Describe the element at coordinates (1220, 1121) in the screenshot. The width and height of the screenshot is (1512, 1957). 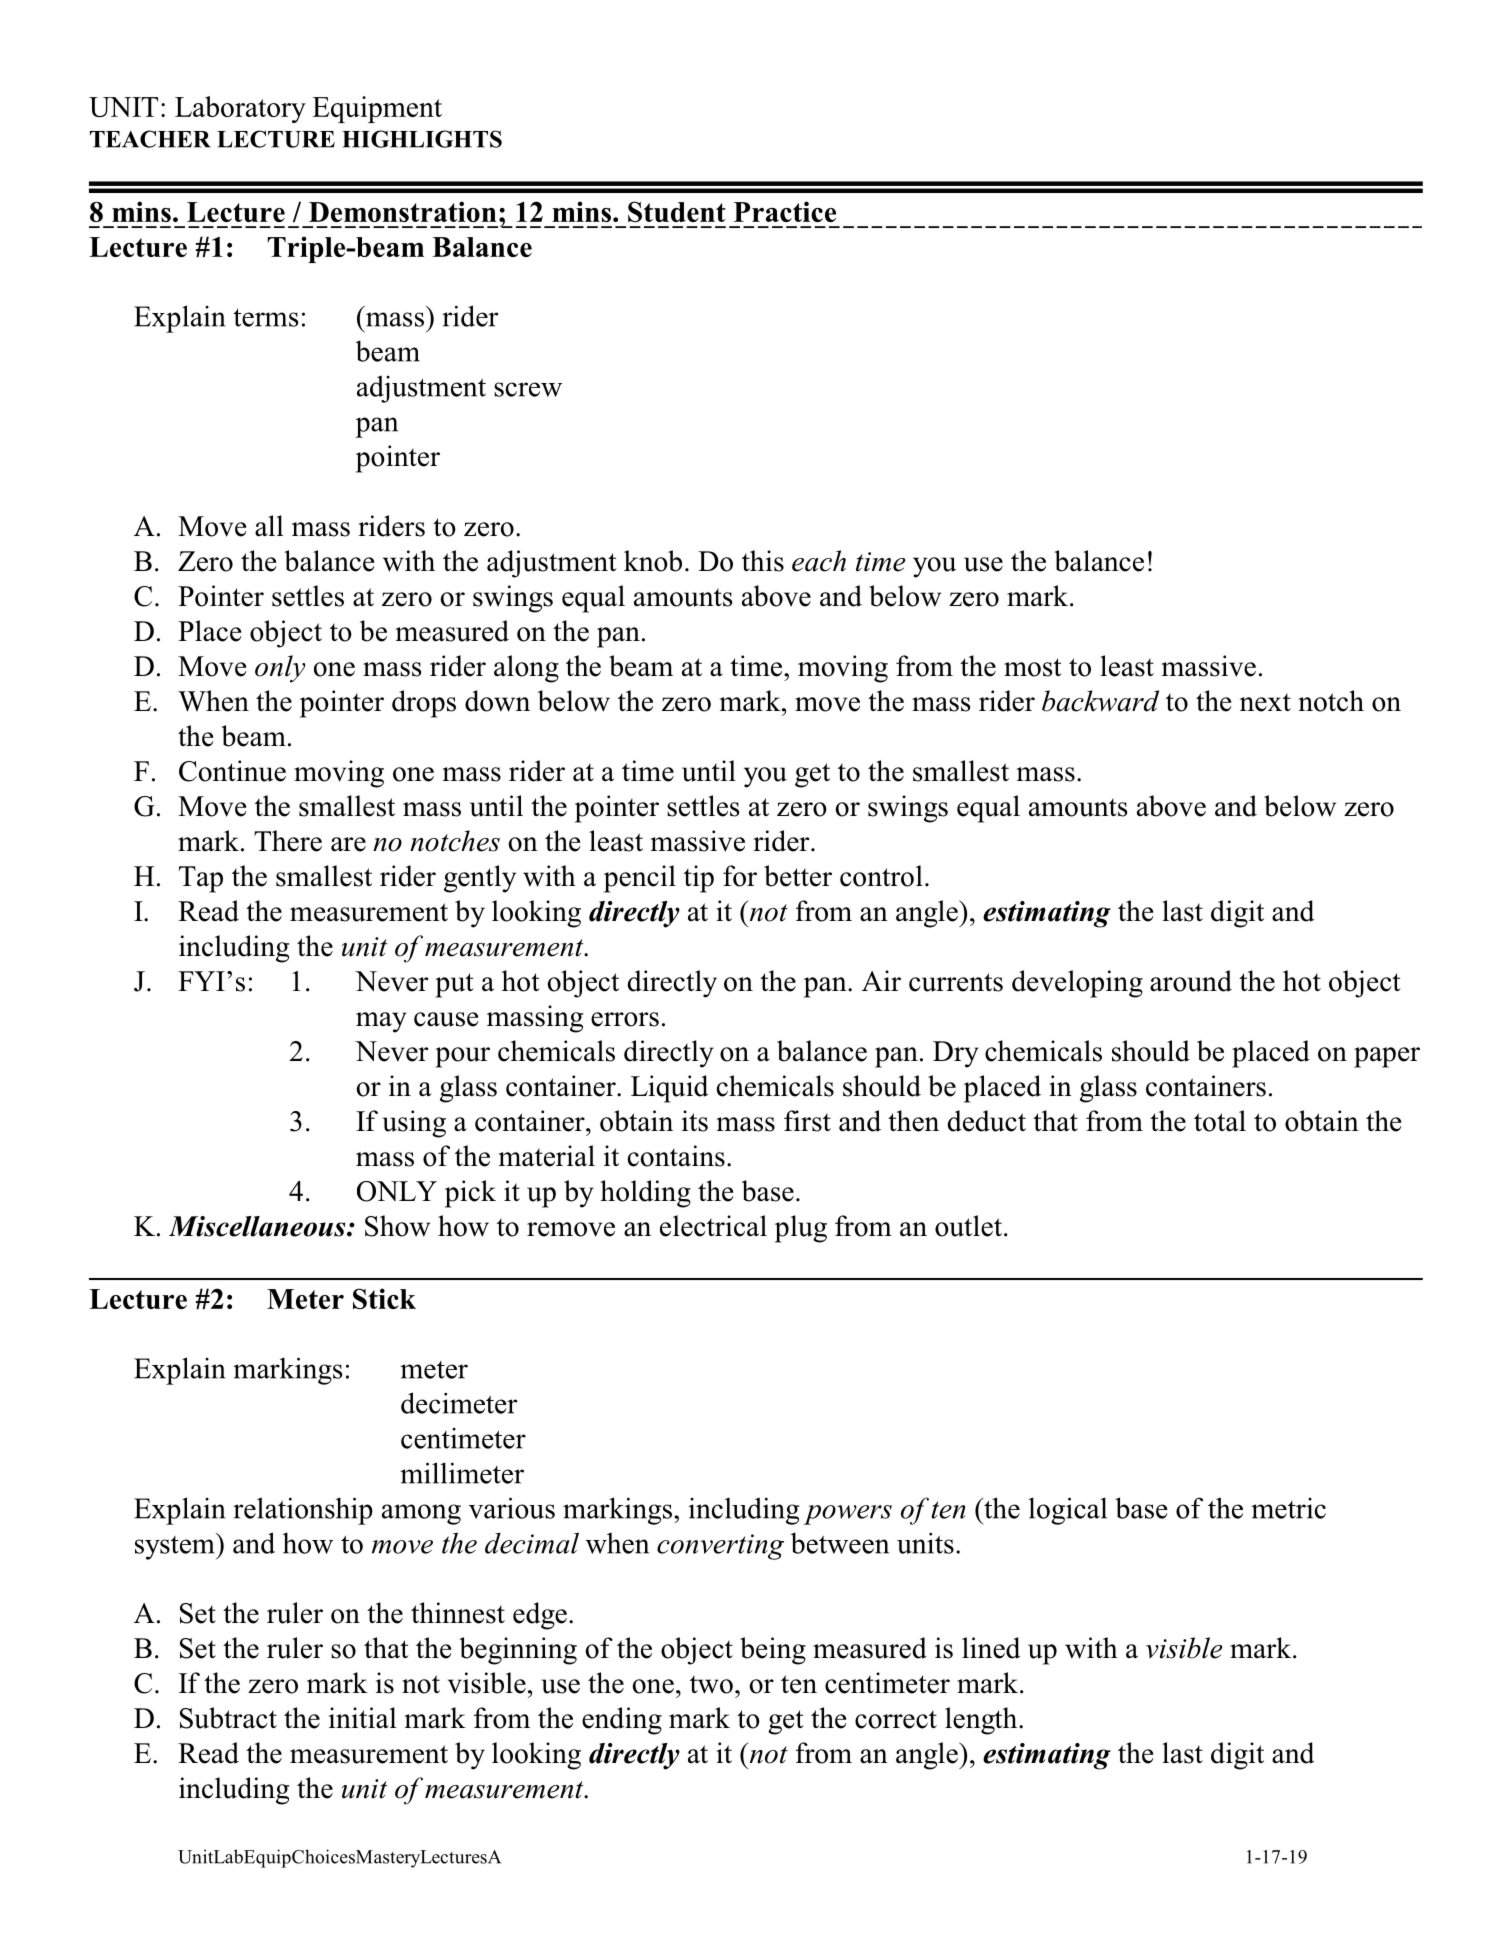
I see `total` at that location.
